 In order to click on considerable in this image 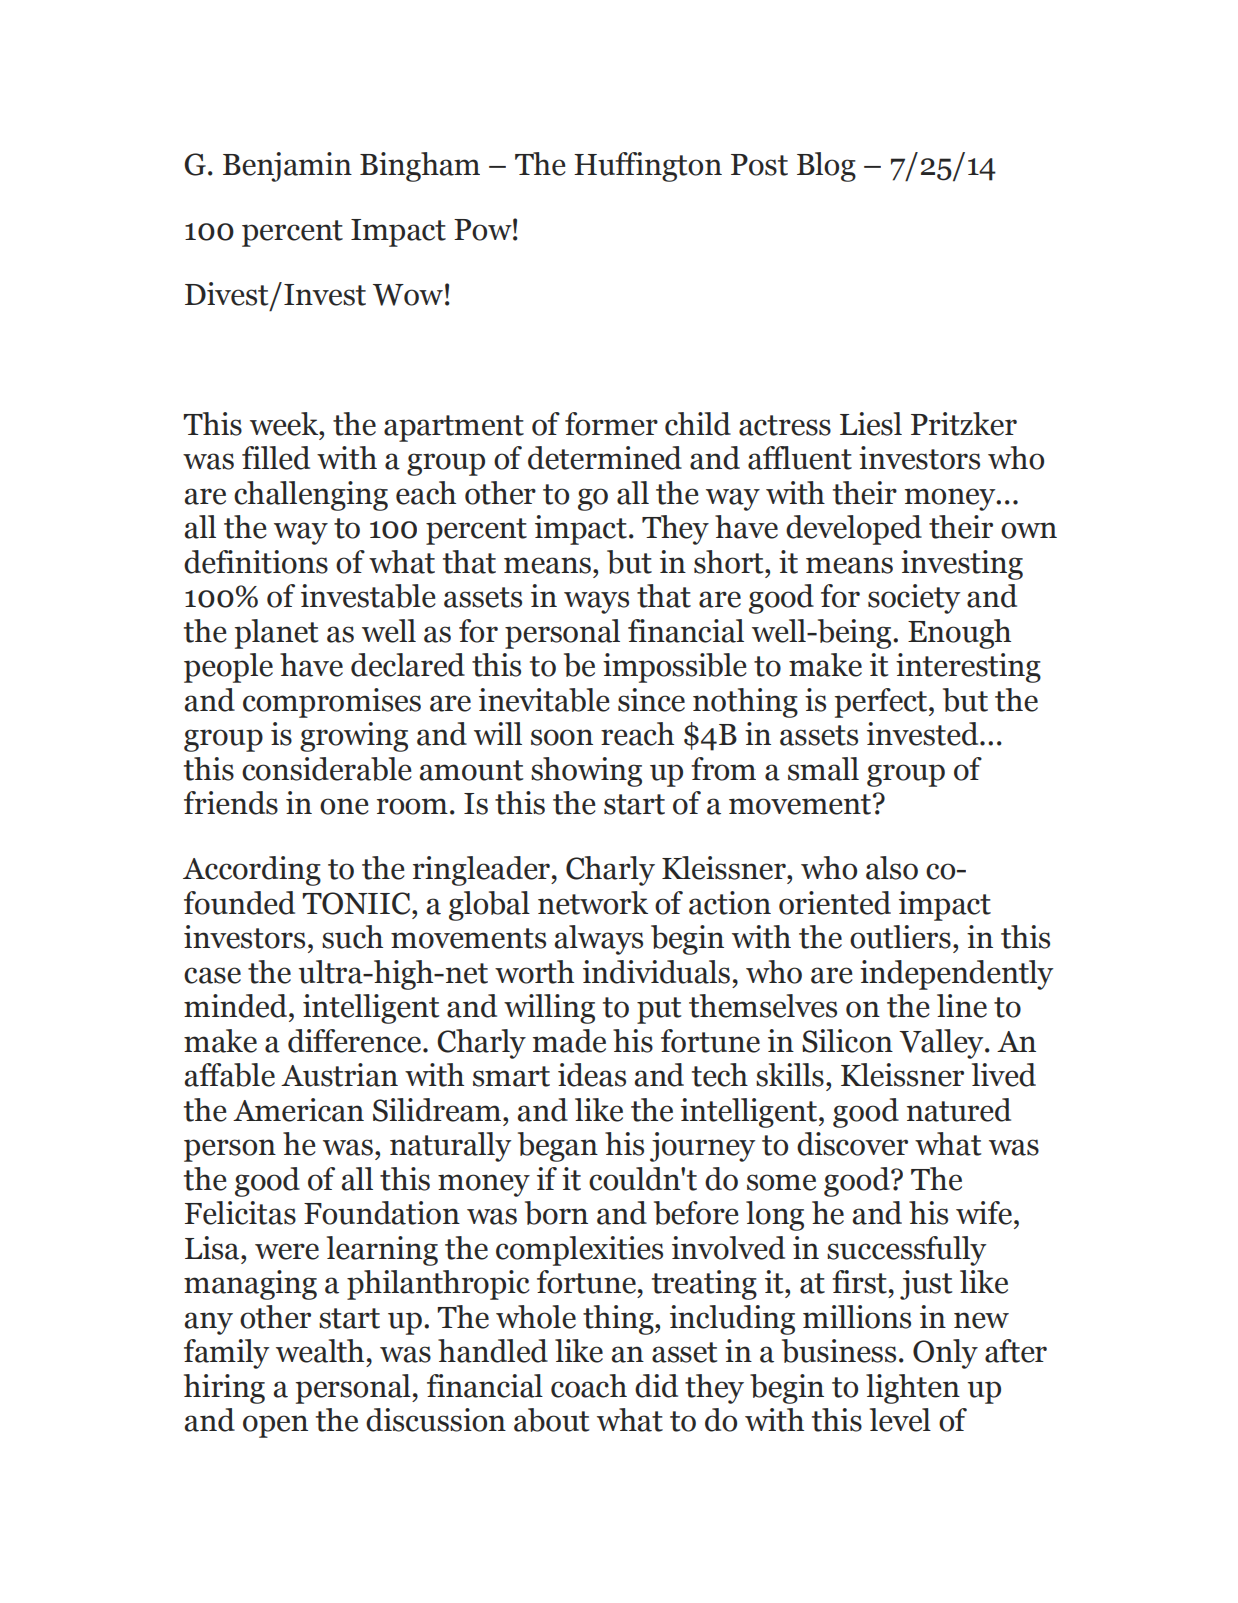, I will do `click(326, 769)`.
